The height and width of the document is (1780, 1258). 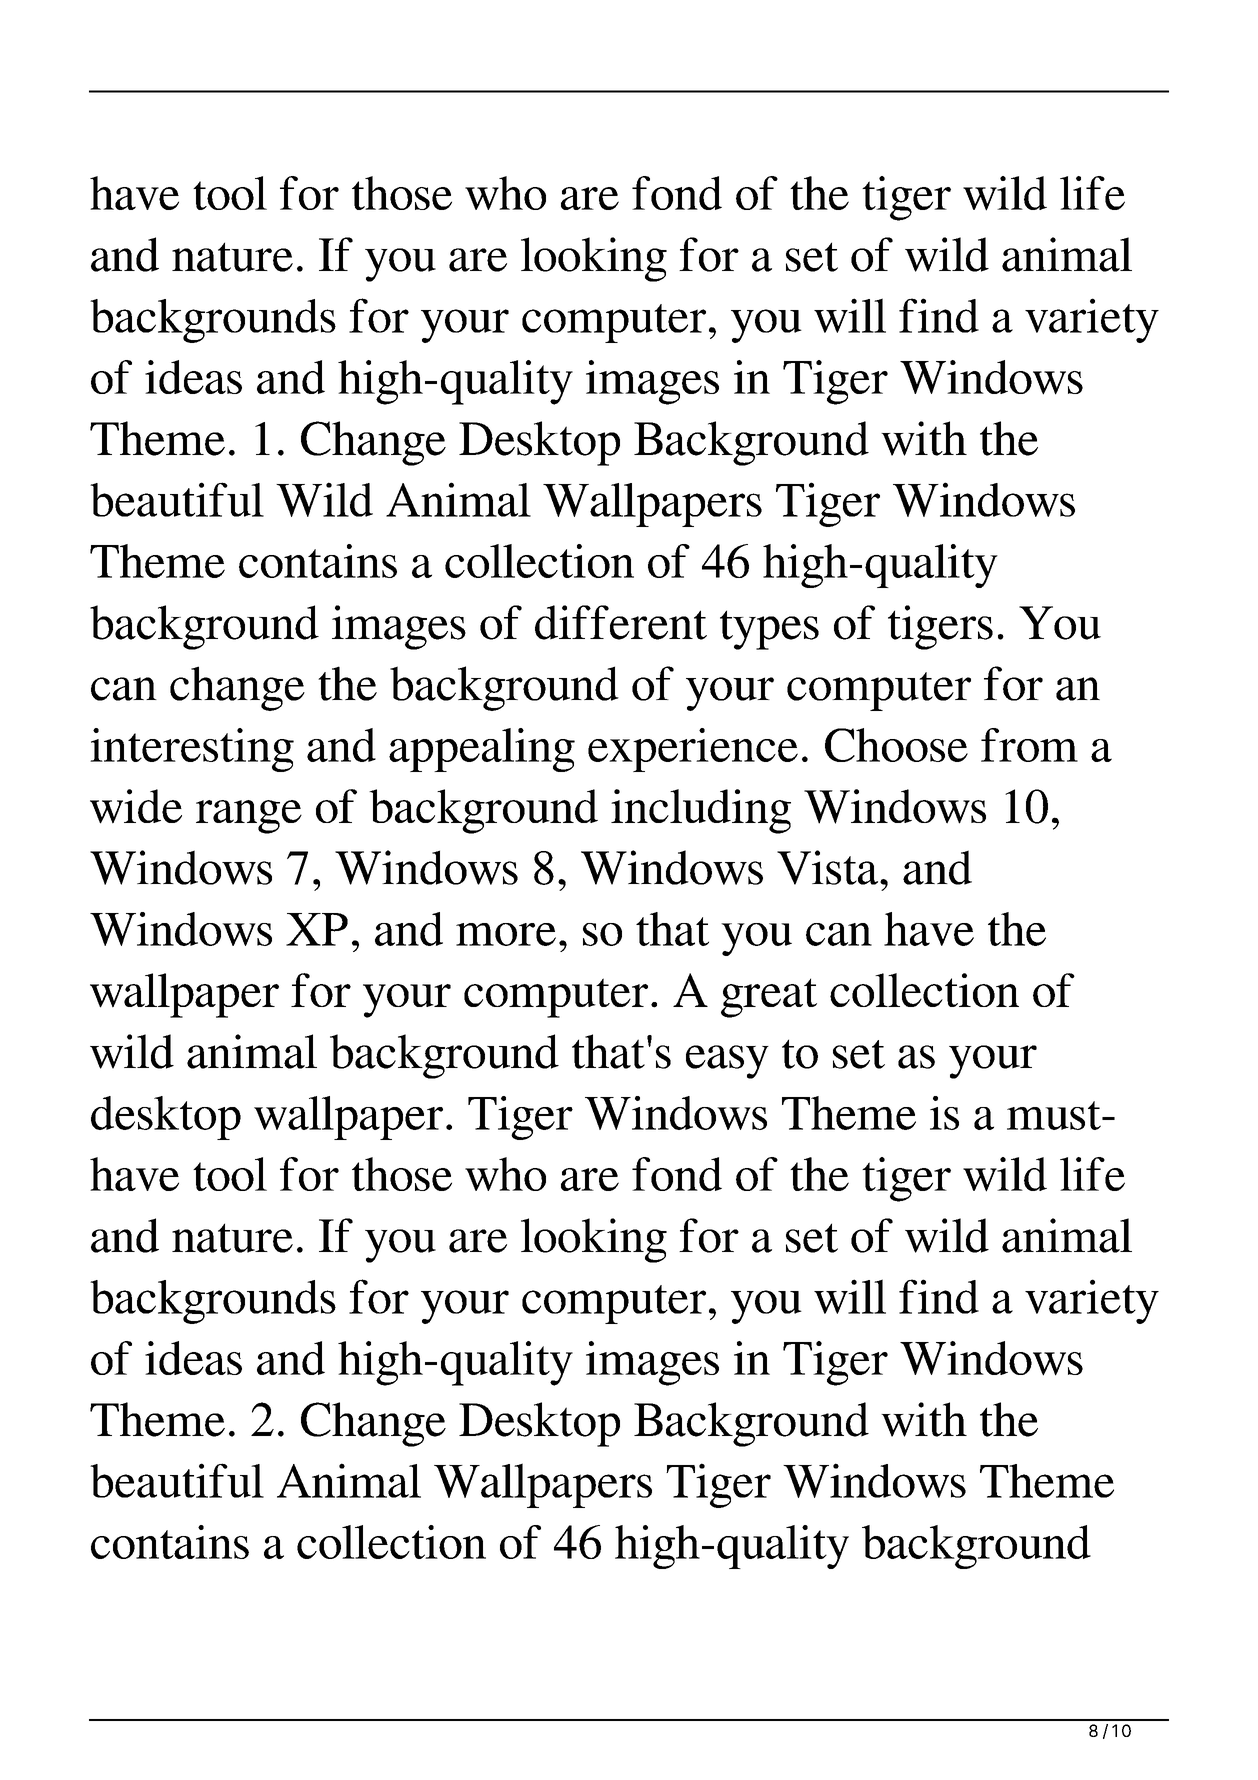 What do you see at coordinates (701, 811) in the document?
I see `including` at bounding box center [701, 811].
